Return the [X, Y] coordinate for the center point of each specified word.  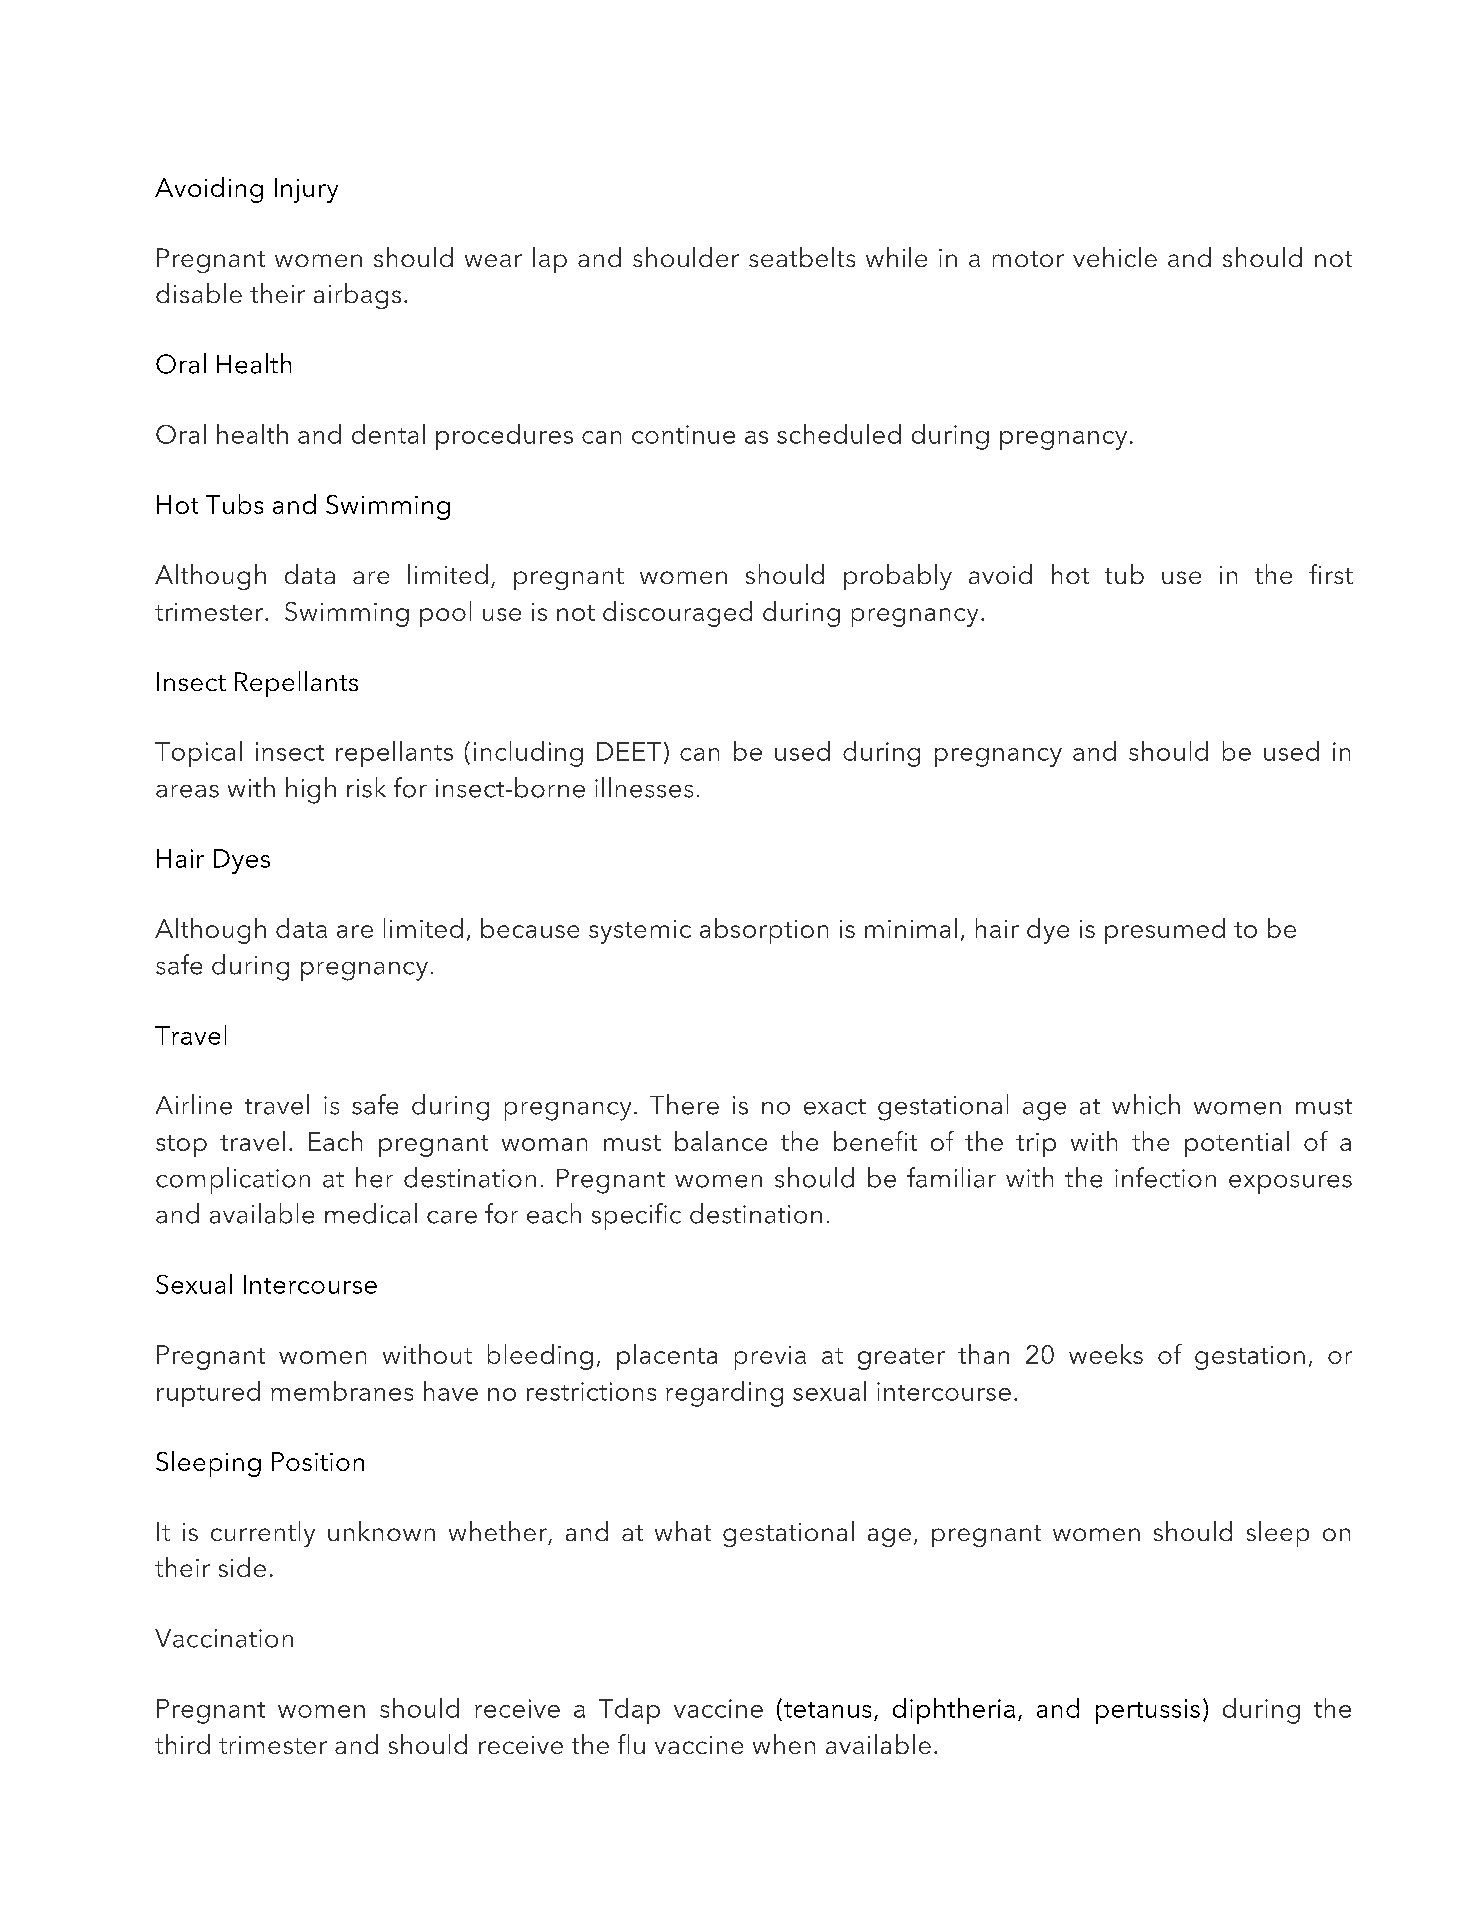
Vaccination [224, 1638]
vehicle [1115, 257]
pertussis [1148, 1711]
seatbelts [802, 257]
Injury [306, 190]
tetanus [827, 1710]
